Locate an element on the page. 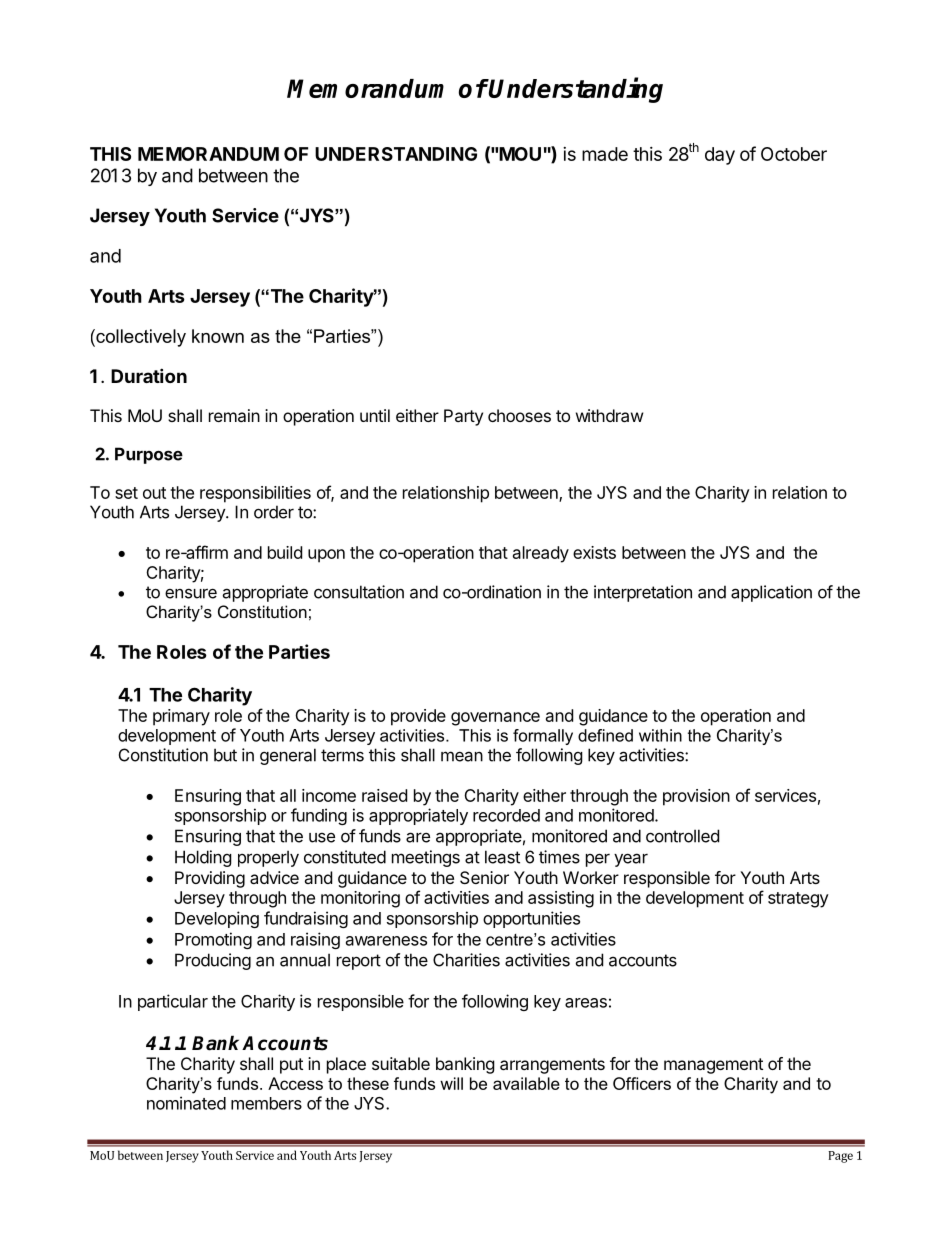 The image size is (952, 1233). remain is located at coordinates (234, 415).
